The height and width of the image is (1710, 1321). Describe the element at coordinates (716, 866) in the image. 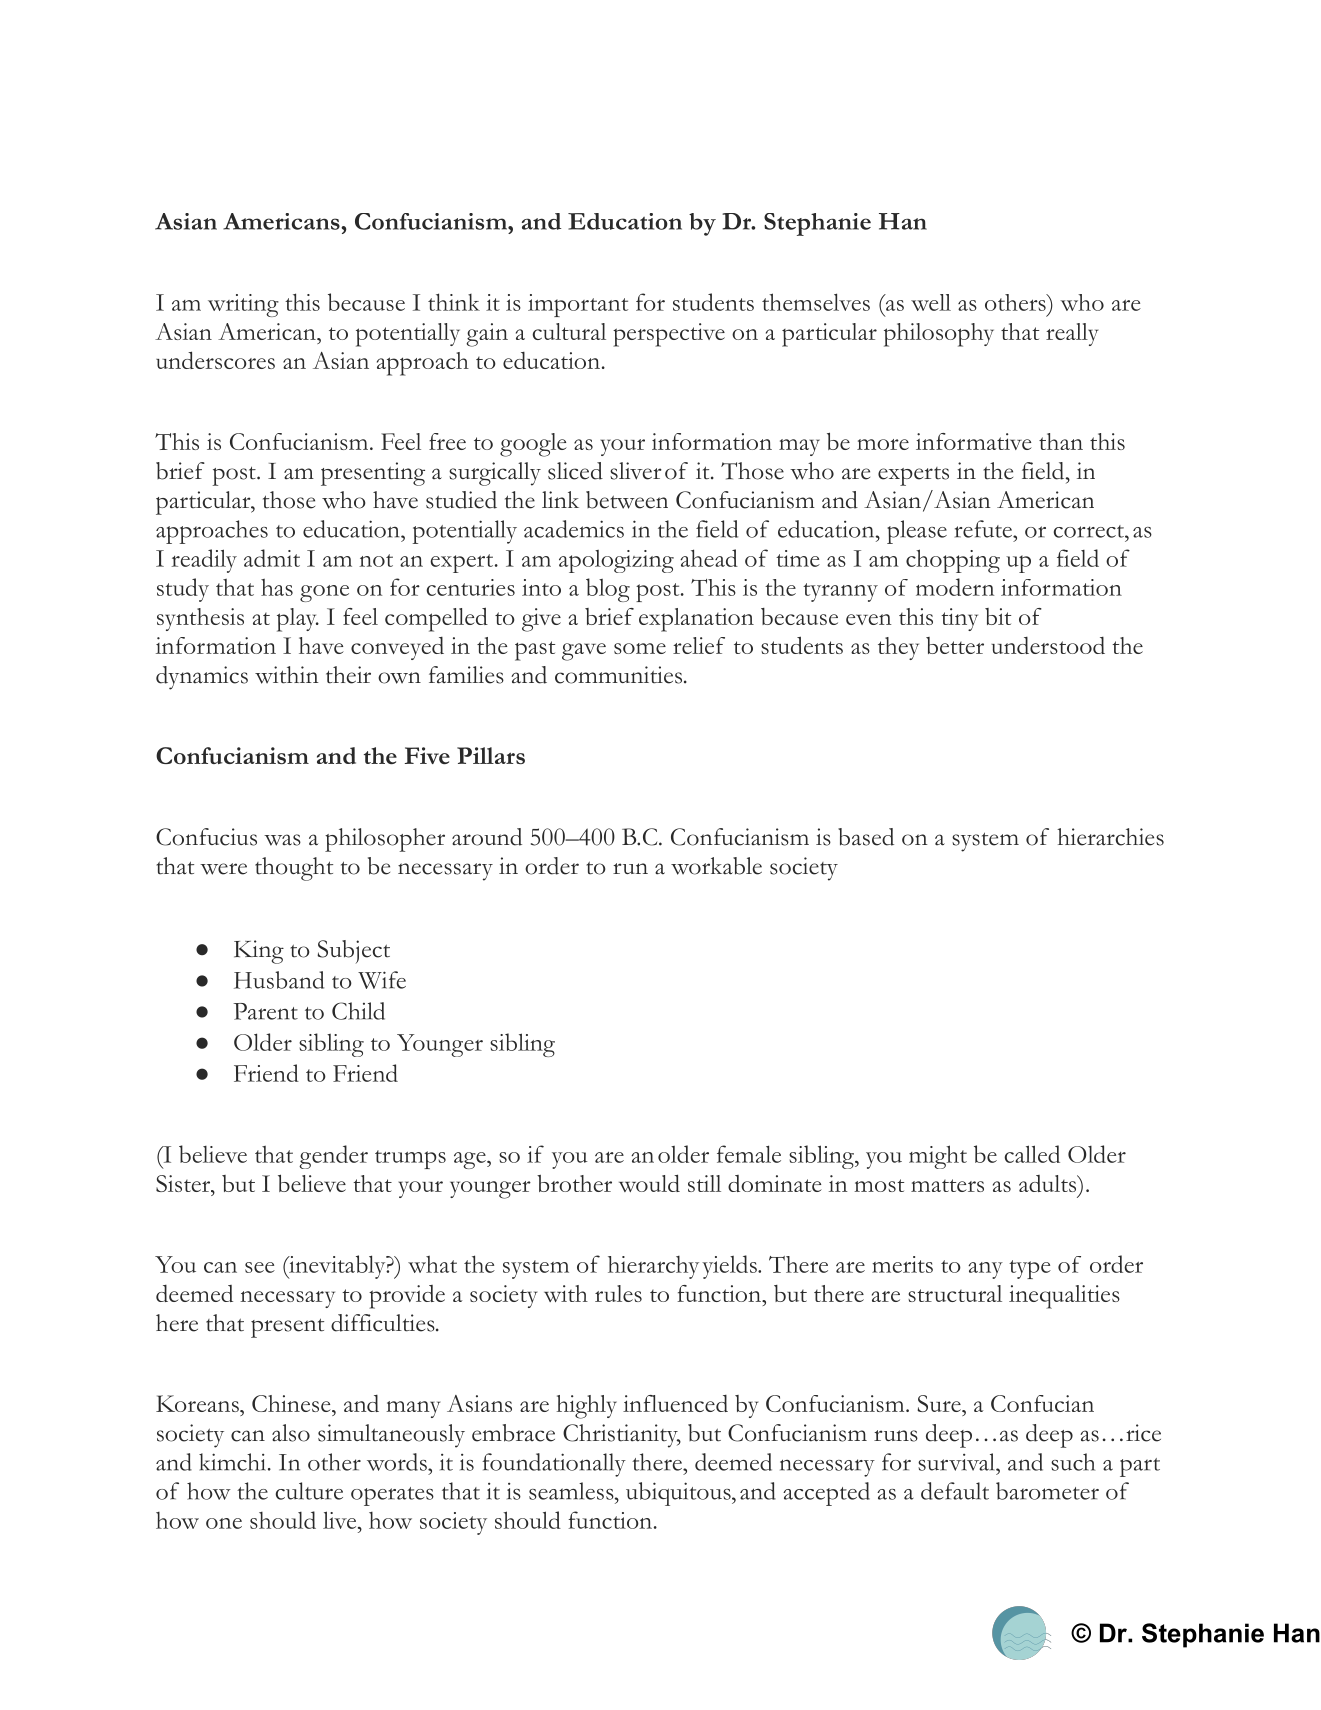

I see `workable` at that location.
